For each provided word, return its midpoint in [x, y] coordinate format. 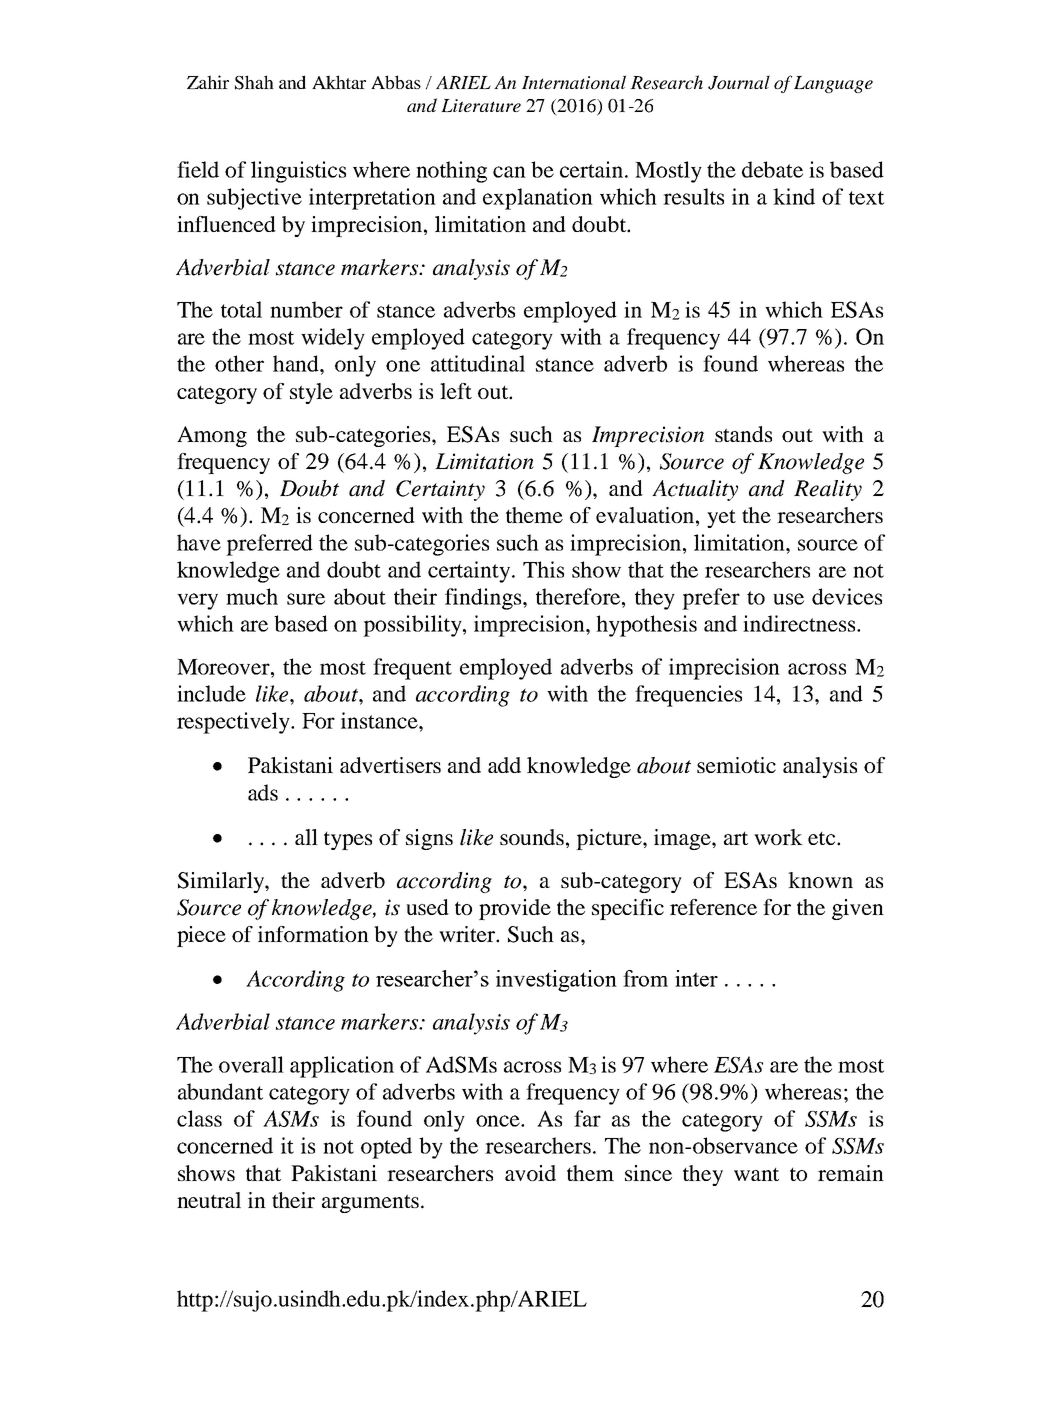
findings [484, 599]
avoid [530, 1173]
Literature [481, 105]
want [756, 1174]
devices [847, 596]
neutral [209, 1200]
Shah [254, 82]
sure [306, 599]
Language [833, 84]
